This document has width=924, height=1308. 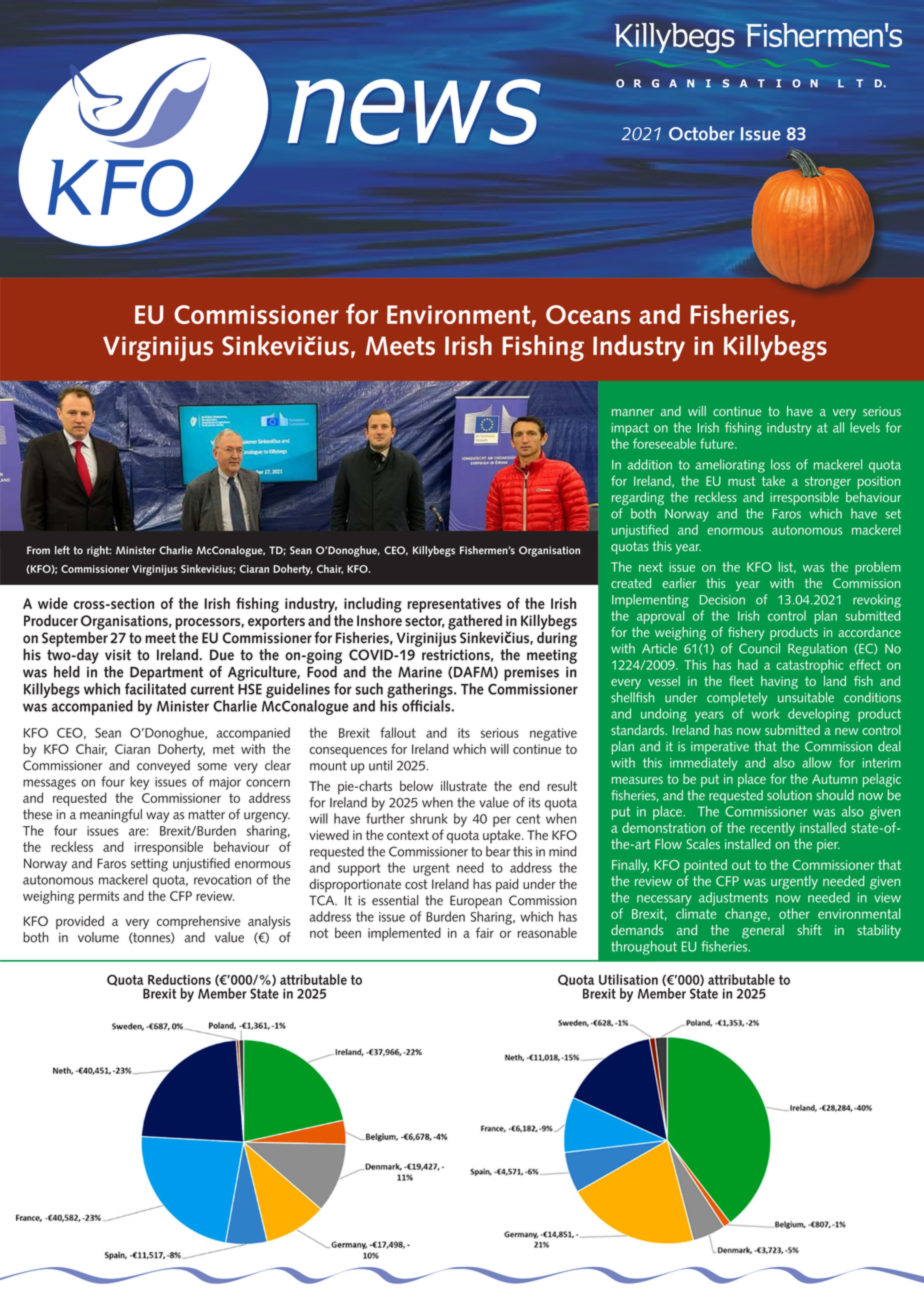 What do you see at coordinates (588, 314) in the document?
I see `Oceans` at bounding box center [588, 314].
